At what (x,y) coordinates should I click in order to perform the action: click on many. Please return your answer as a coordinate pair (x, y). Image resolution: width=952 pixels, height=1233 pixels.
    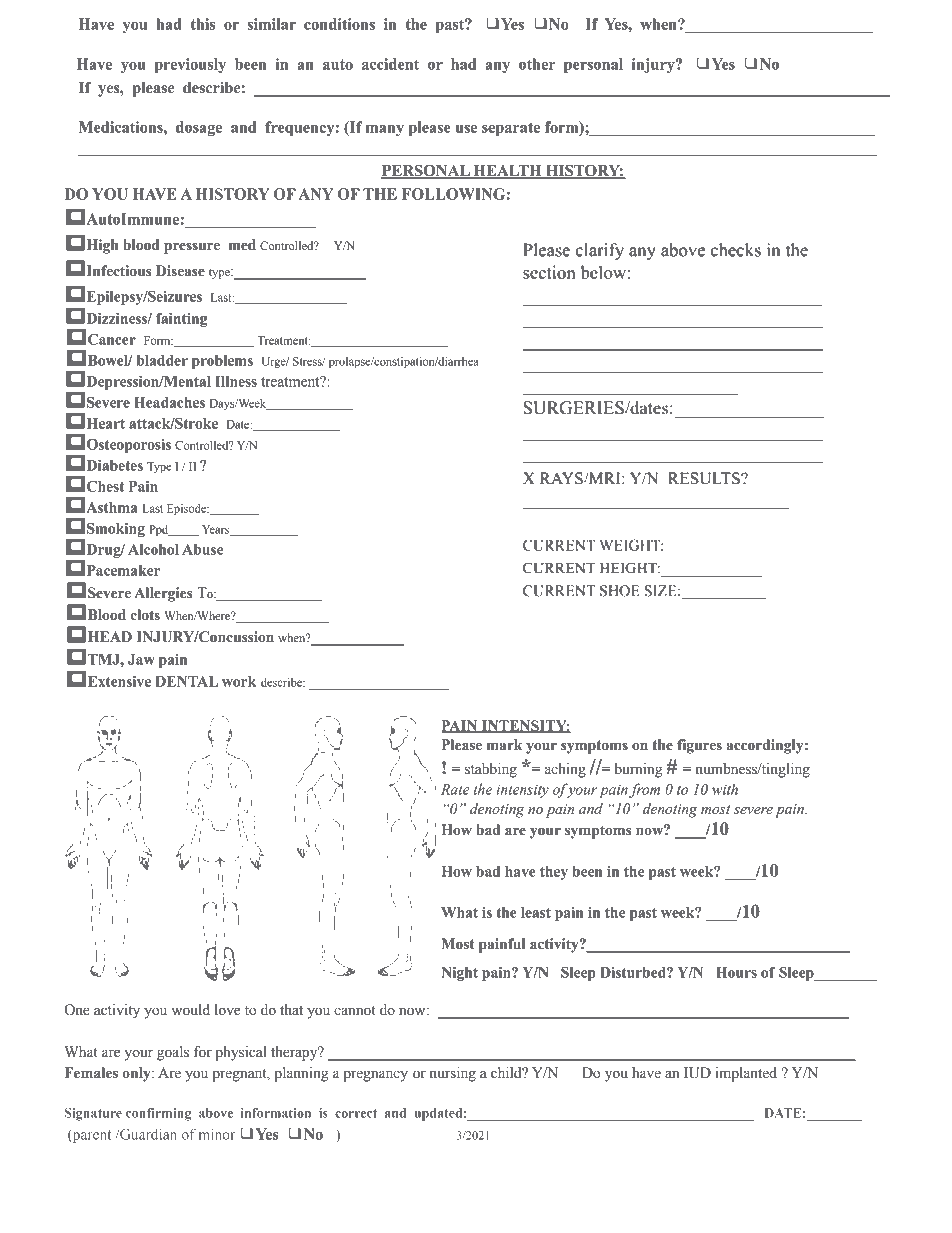
    Looking at the image, I should click on (385, 130).
